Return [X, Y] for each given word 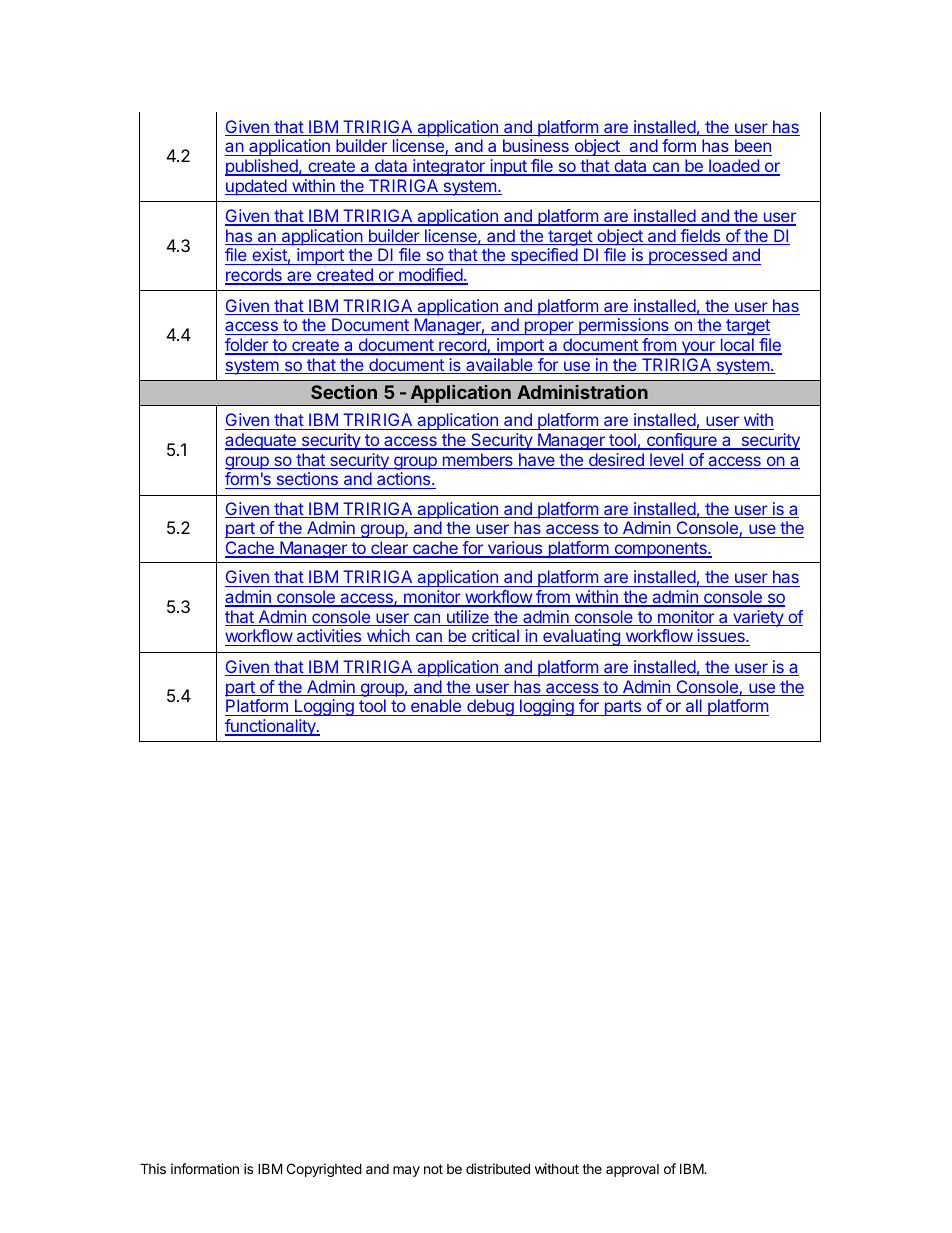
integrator [449, 167]
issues [722, 635]
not [433, 1169]
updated [256, 187]
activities [329, 635]
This [153, 1168]
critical [495, 635]
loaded [734, 167]
